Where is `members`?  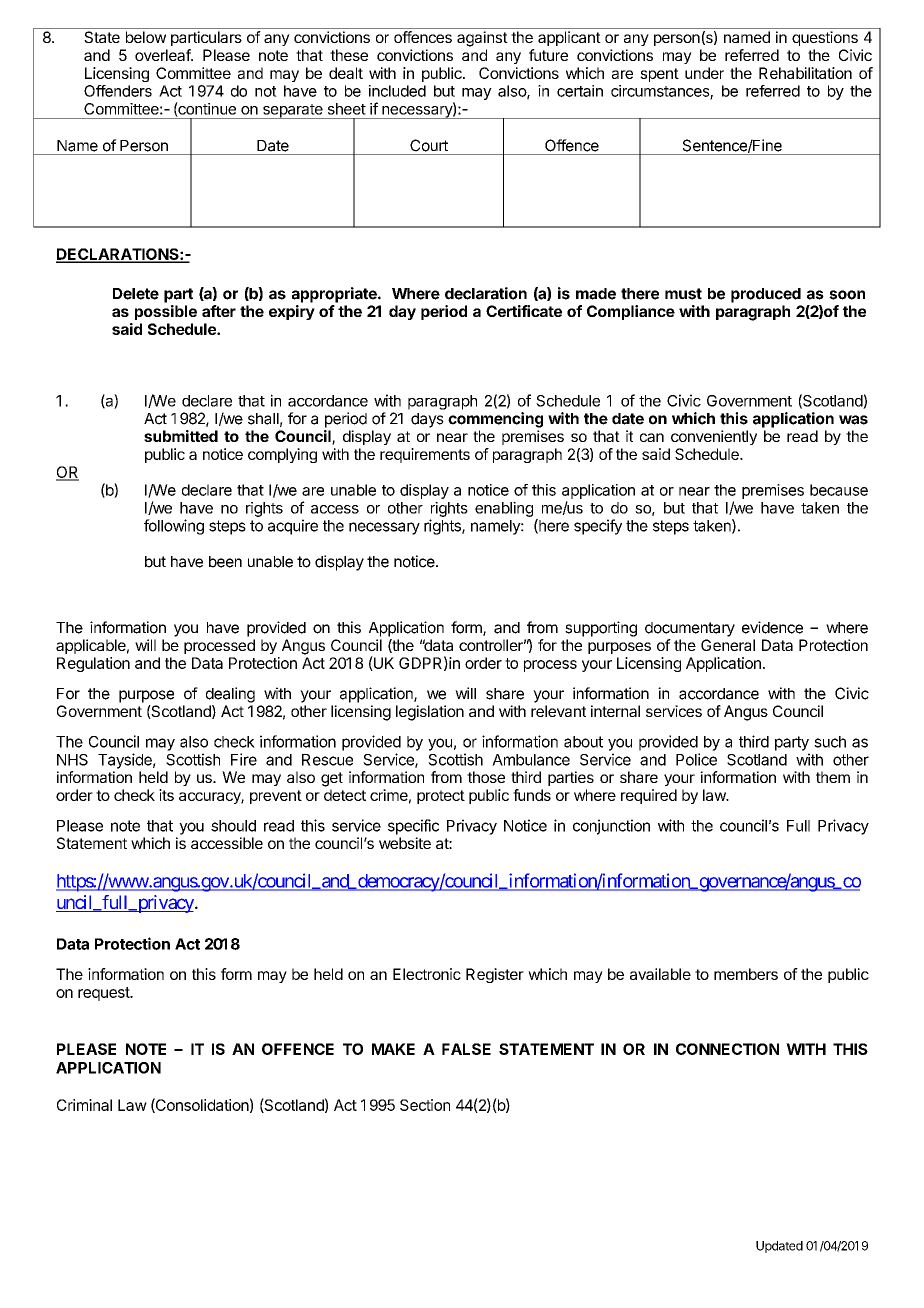 members is located at coordinates (746, 974).
